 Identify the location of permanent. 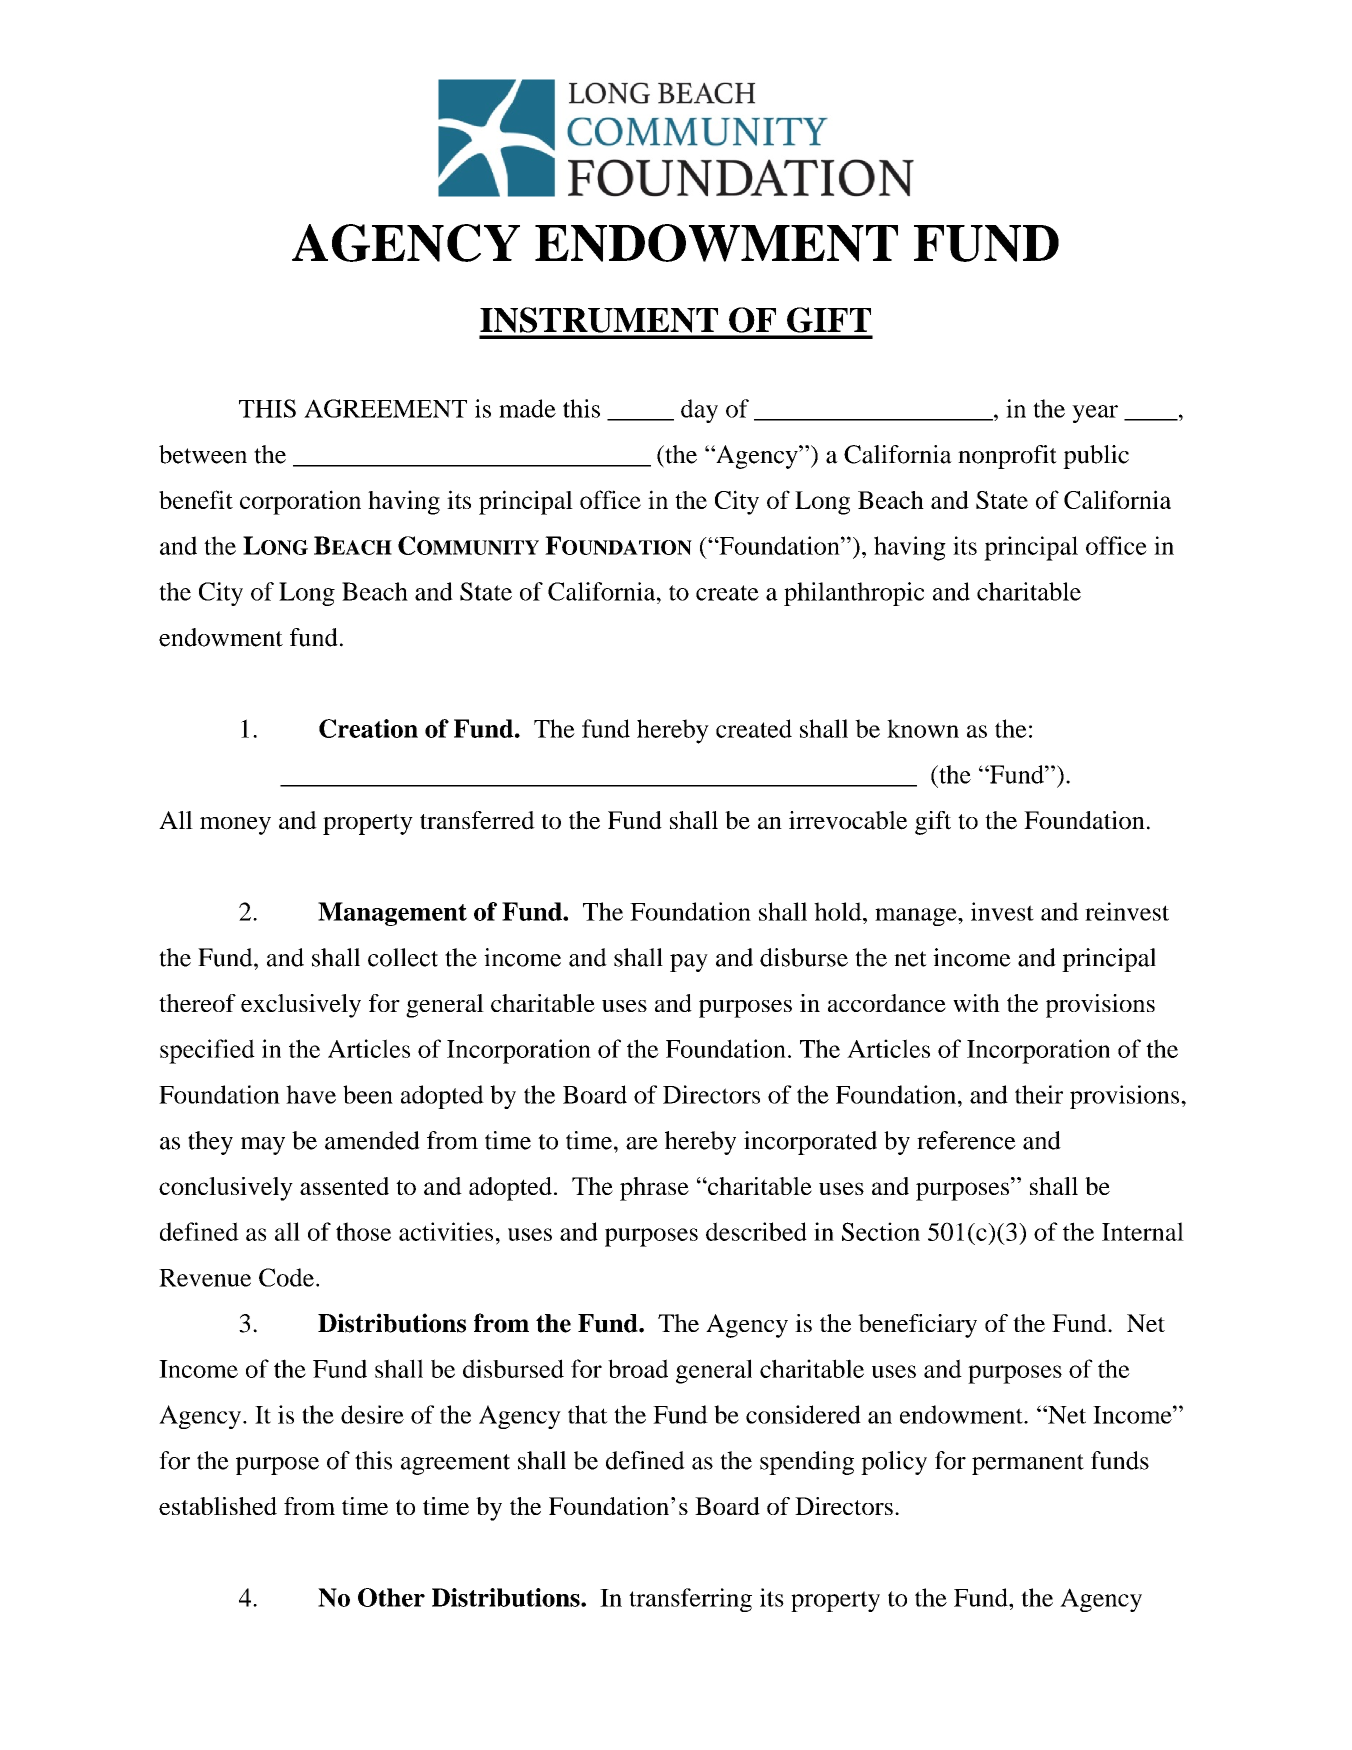
(1028, 1464).
